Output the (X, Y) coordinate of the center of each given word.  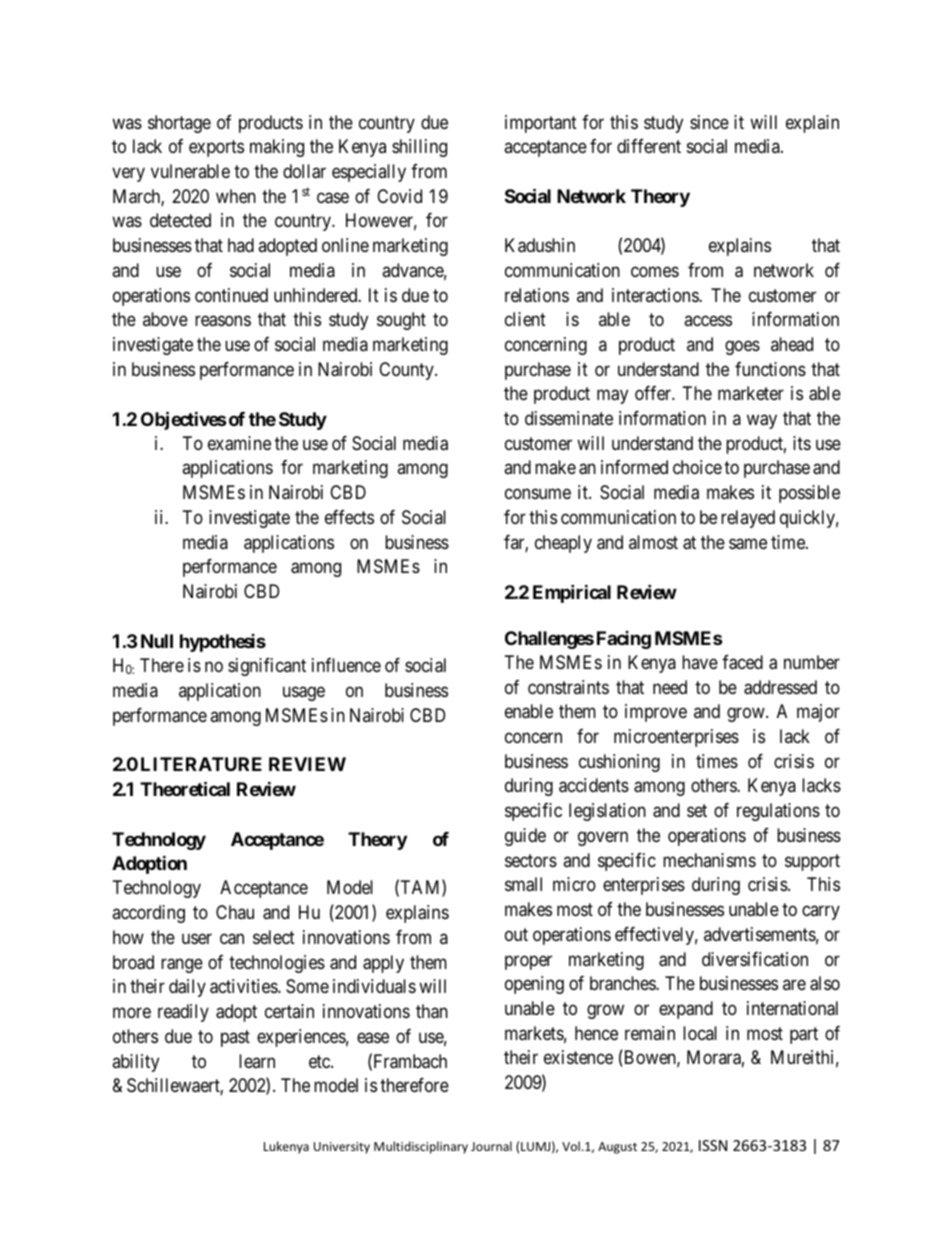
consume (538, 494)
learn (257, 1061)
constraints (568, 687)
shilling (419, 148)
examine (239, 443)
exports (216, 148)
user (197, 938)
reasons (223, 321)
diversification (755, 959)
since (709, 122)
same (748, 544)
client (525, 319)
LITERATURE (201, 764)
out (516, 934)
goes (742, 347)
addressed (780, 687)
